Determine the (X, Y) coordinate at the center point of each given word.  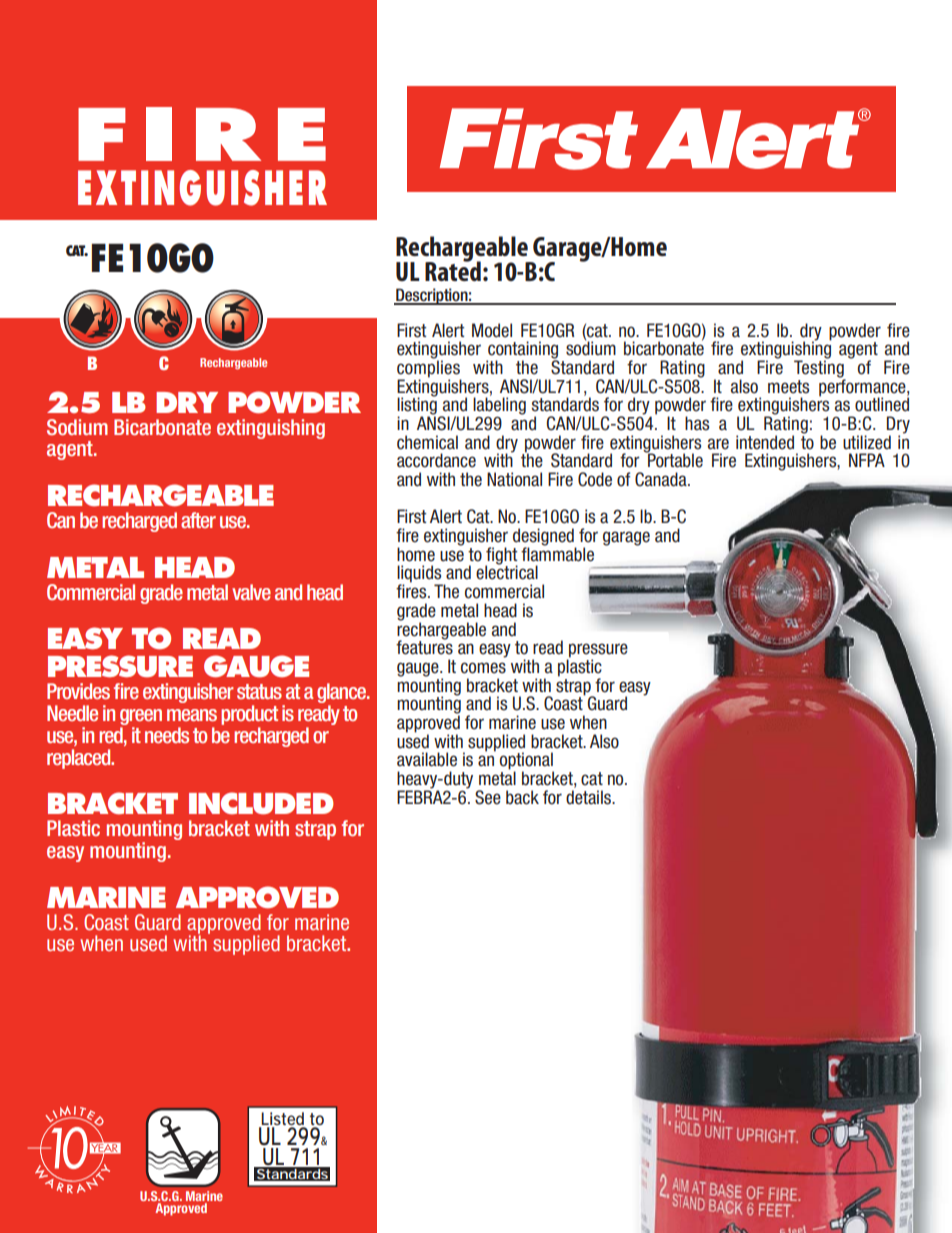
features (424, 646)
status (259, 691)
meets (788, 387)
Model (492, 330)
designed (544, 538)
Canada (662, 479)
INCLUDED (261, 803)
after (198, 520)
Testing (820, 369)
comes (483, 668)
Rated (453, 270)
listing (417, 406)
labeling (499, 407)
